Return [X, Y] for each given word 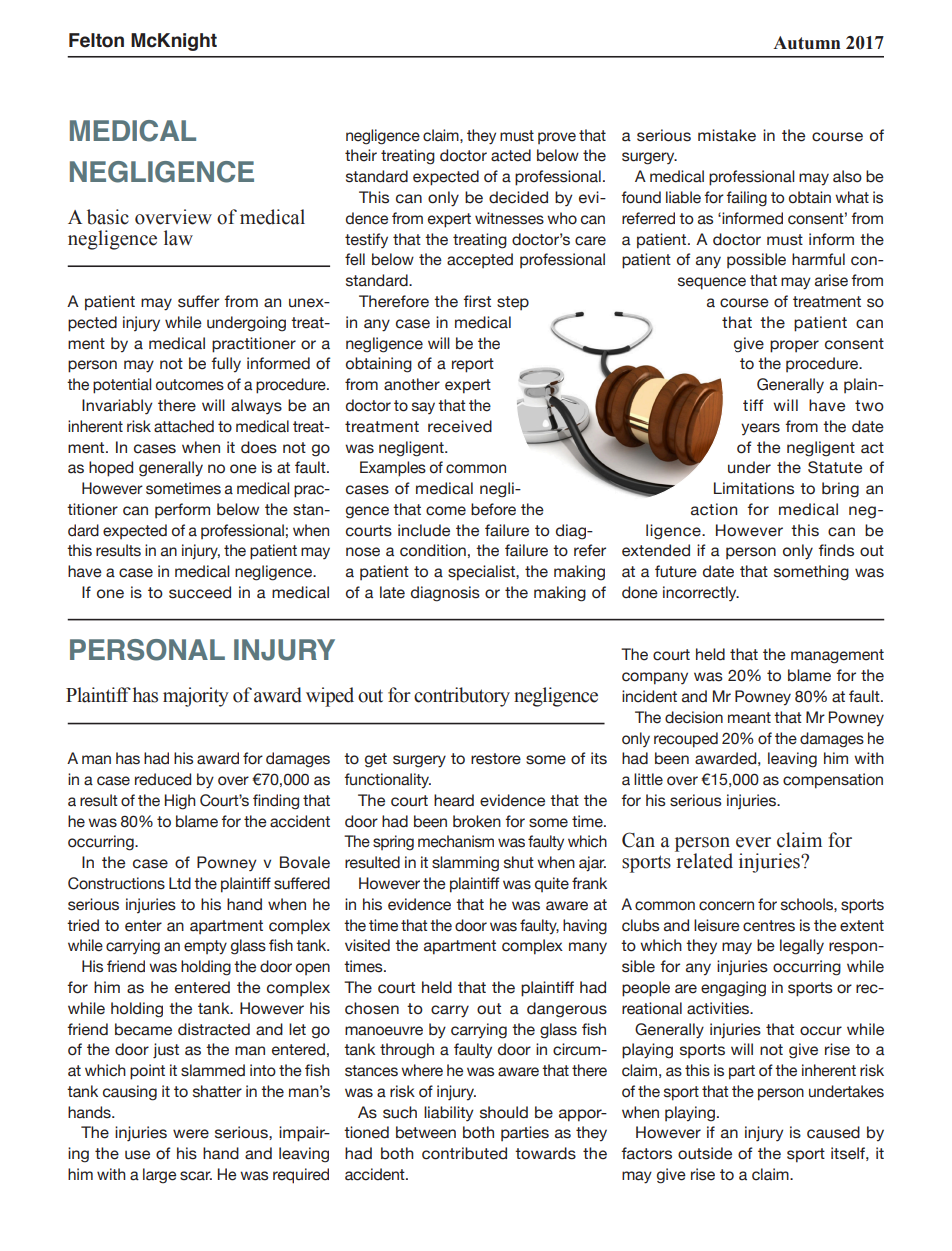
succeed [200, 592]
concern [726, 906]
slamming [465, 864]
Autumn [806, 43]
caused [833, 1132]
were [191, 1134]
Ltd [180, 883]
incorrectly [701, 594]
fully [226, 365]
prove [557, 138]
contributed [464, 1153]
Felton [96, 40]
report [473, 365]
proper [794, 346]
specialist [482, 573]
